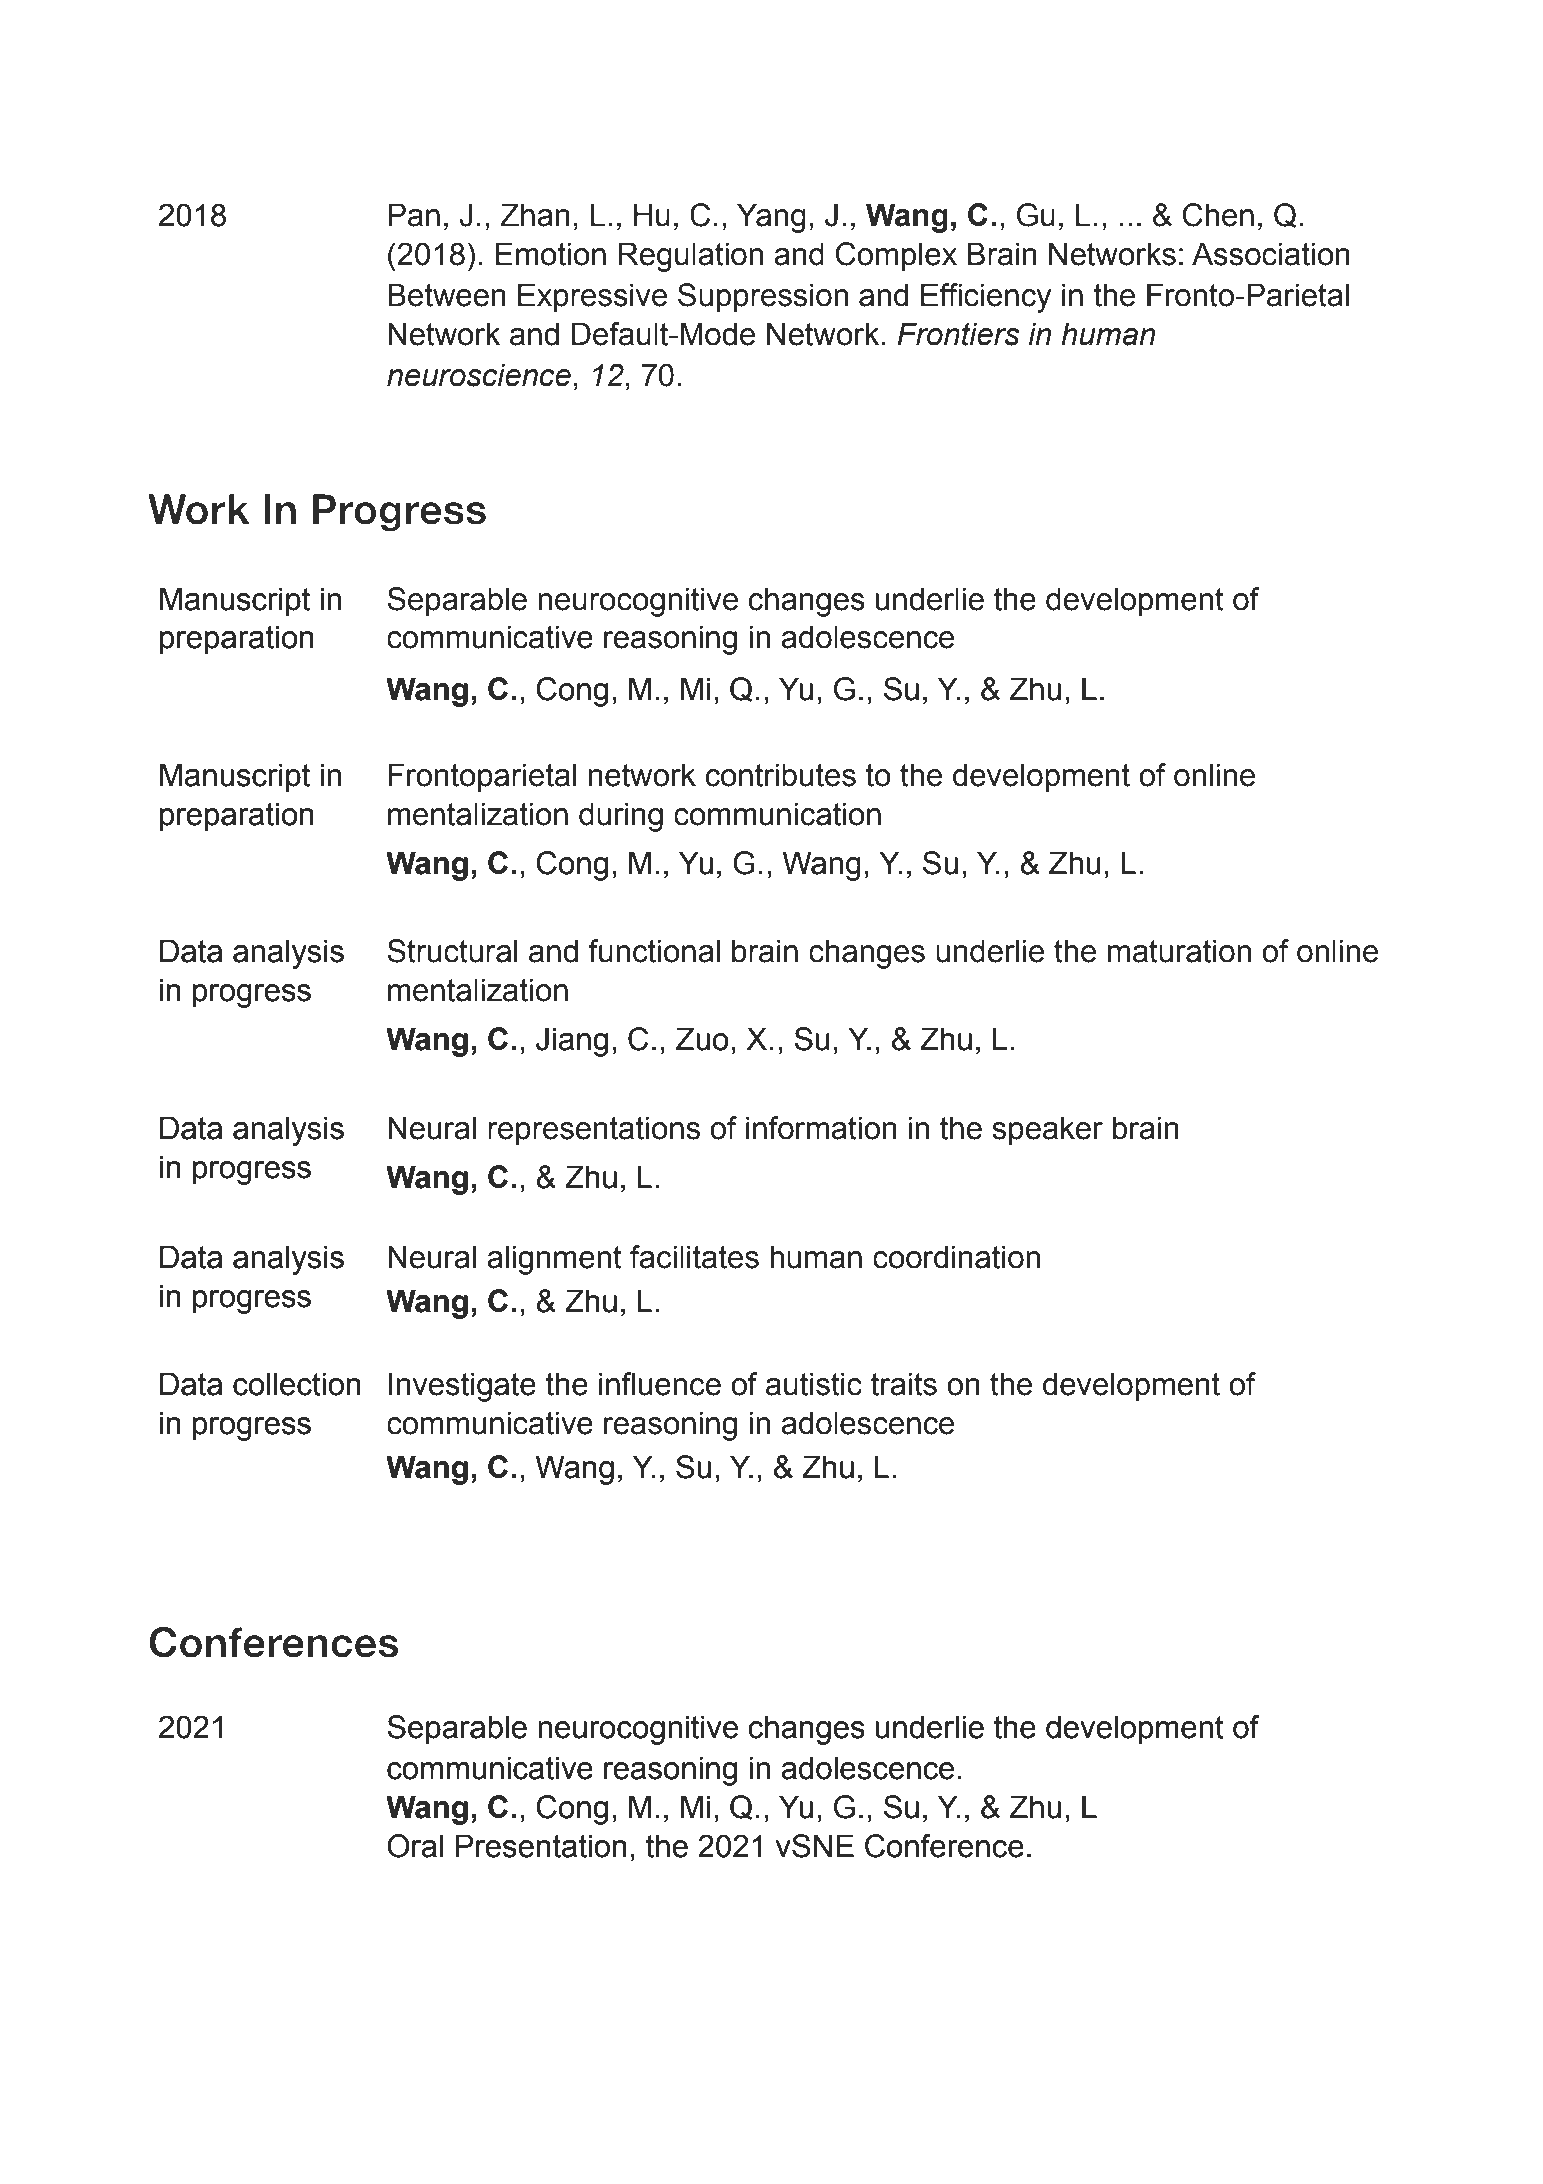 The height and width of the document is (2184, 1543). What do you see at coordinates (763, 298) in the document?
I see `Suppression` at bounding box center [763, 298].
